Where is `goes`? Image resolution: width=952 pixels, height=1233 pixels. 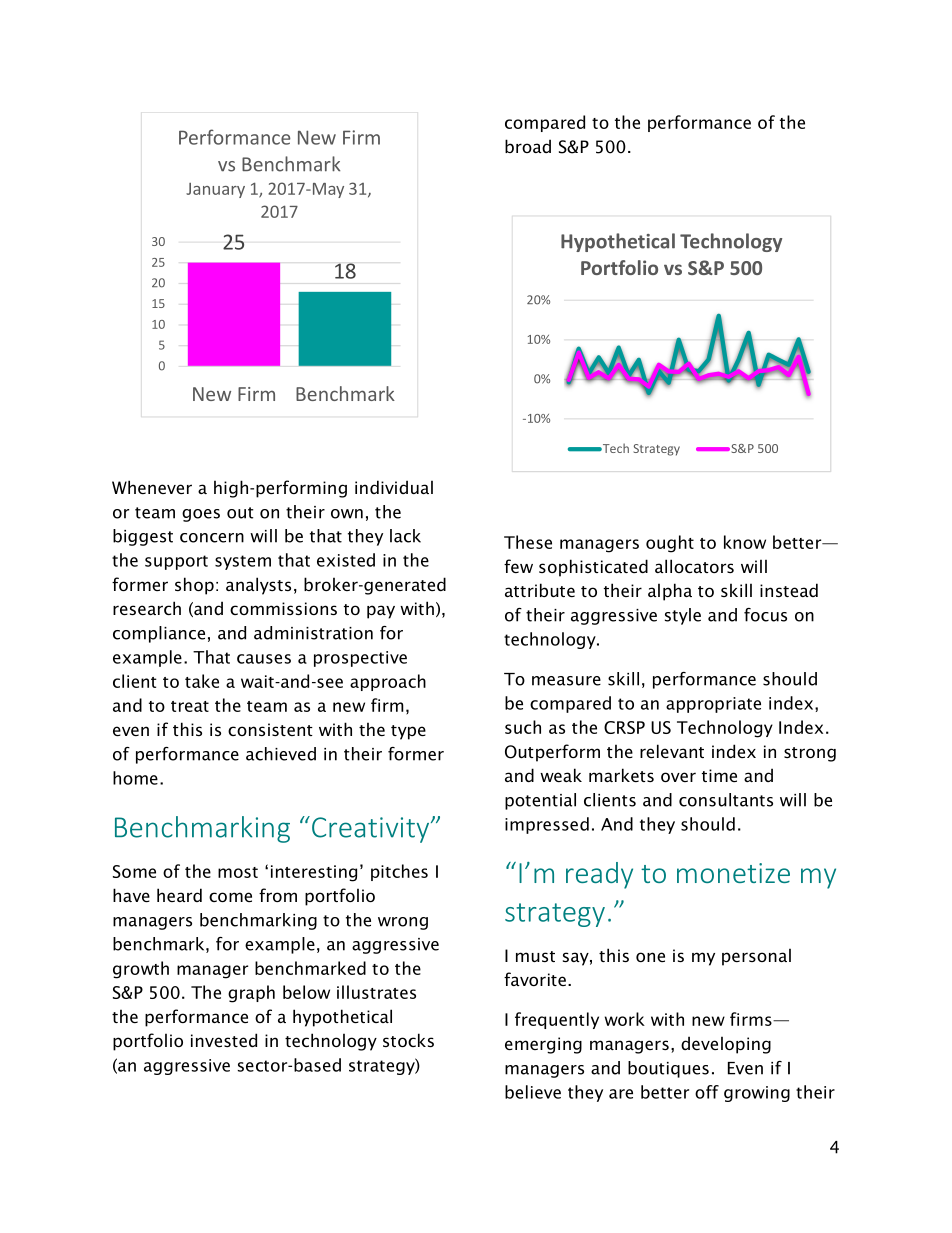 goes is located at coordinates (201, 515).
